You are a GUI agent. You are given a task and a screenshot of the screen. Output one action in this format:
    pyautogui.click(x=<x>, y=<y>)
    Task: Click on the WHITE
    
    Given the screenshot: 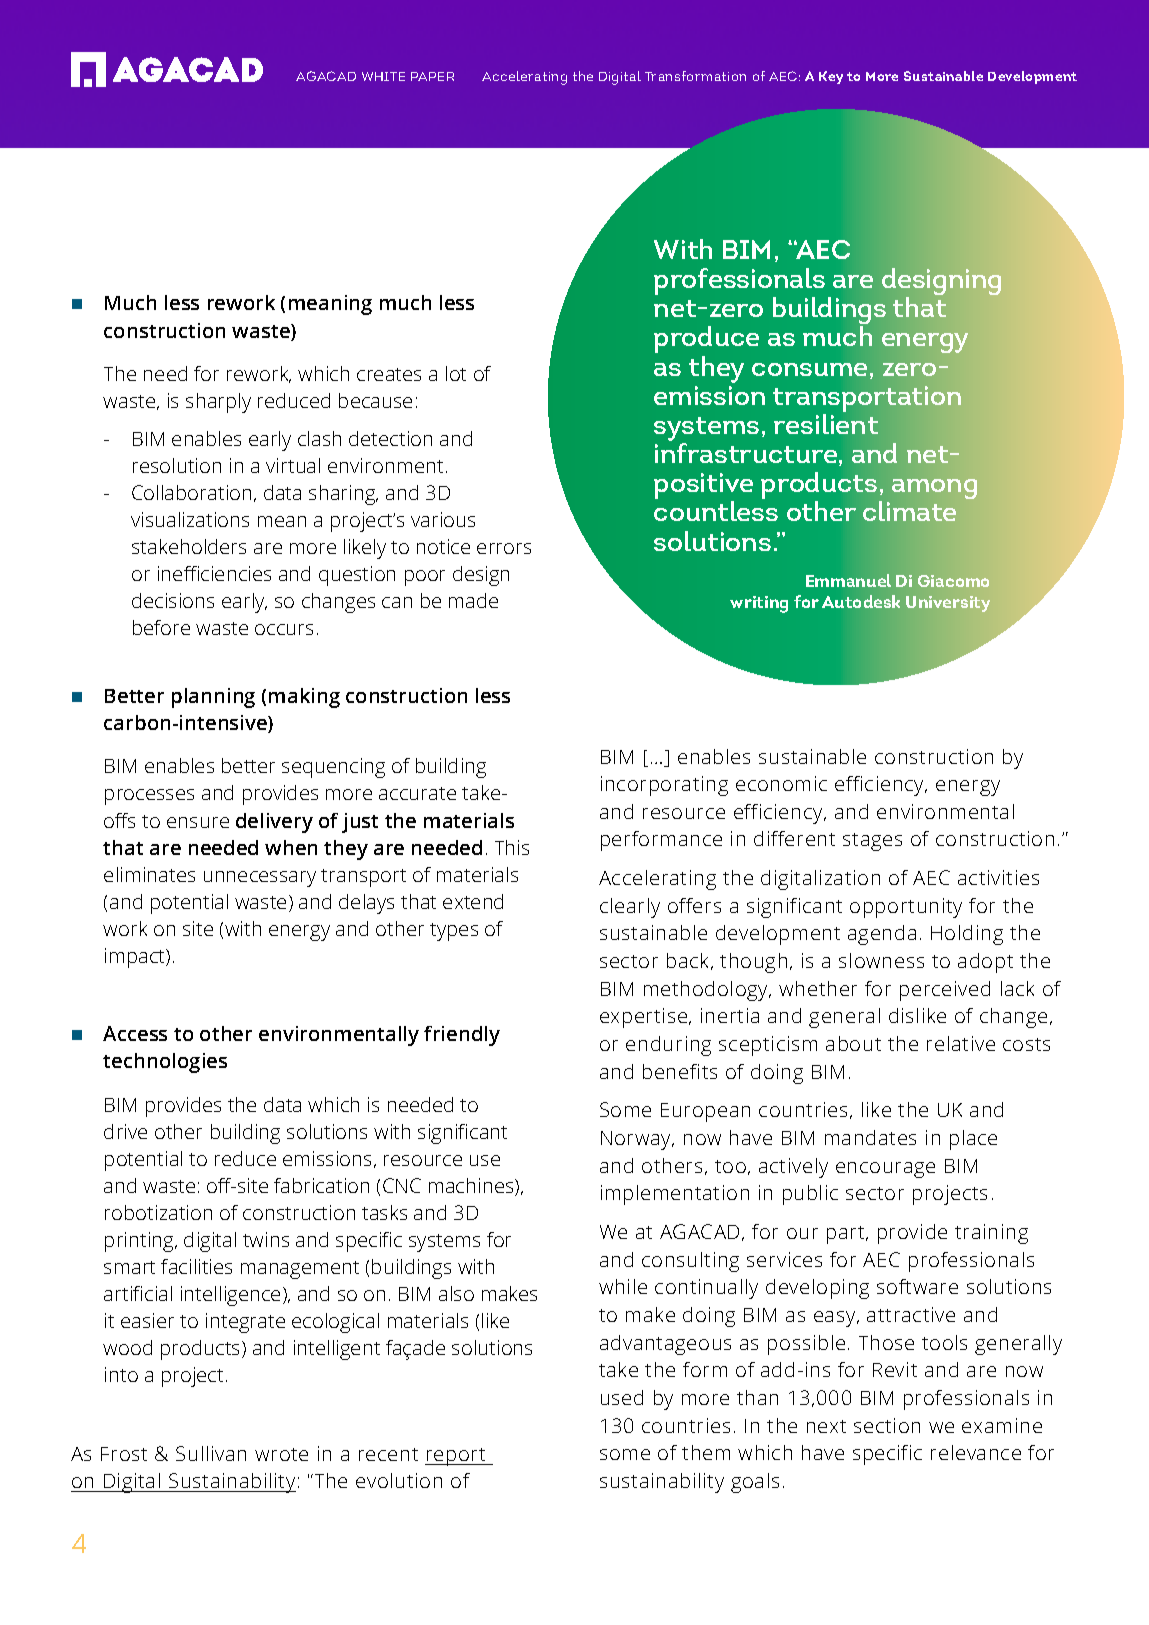 What is the action you would take?
    pyautogui.click(x=383, y=76)
